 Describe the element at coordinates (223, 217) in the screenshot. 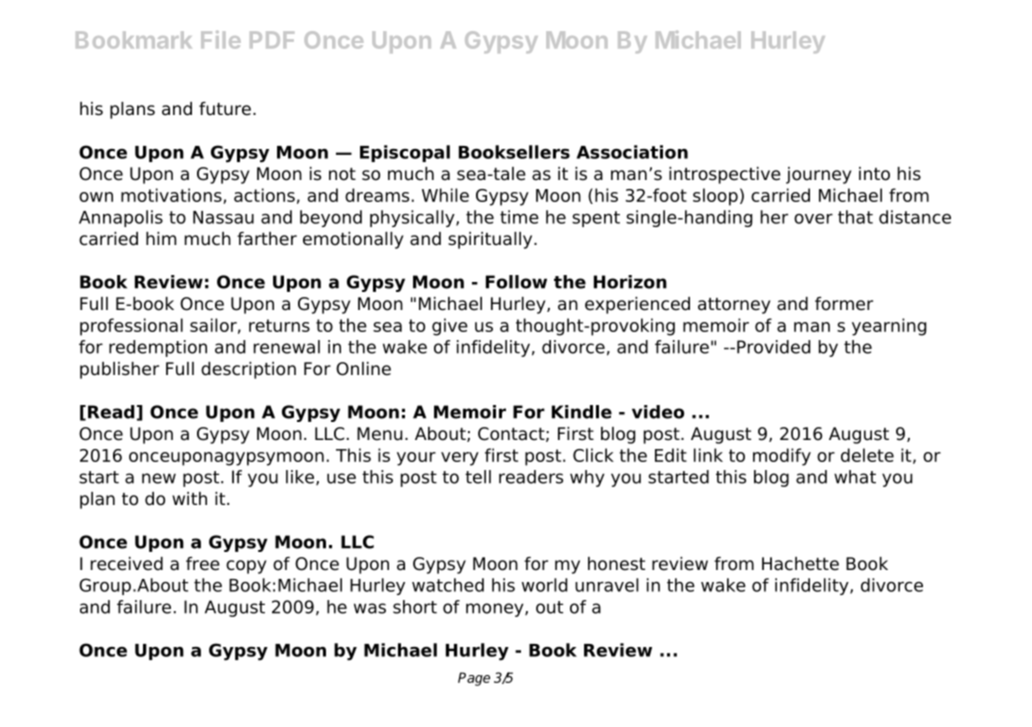

I see `Nassau` at that location.
